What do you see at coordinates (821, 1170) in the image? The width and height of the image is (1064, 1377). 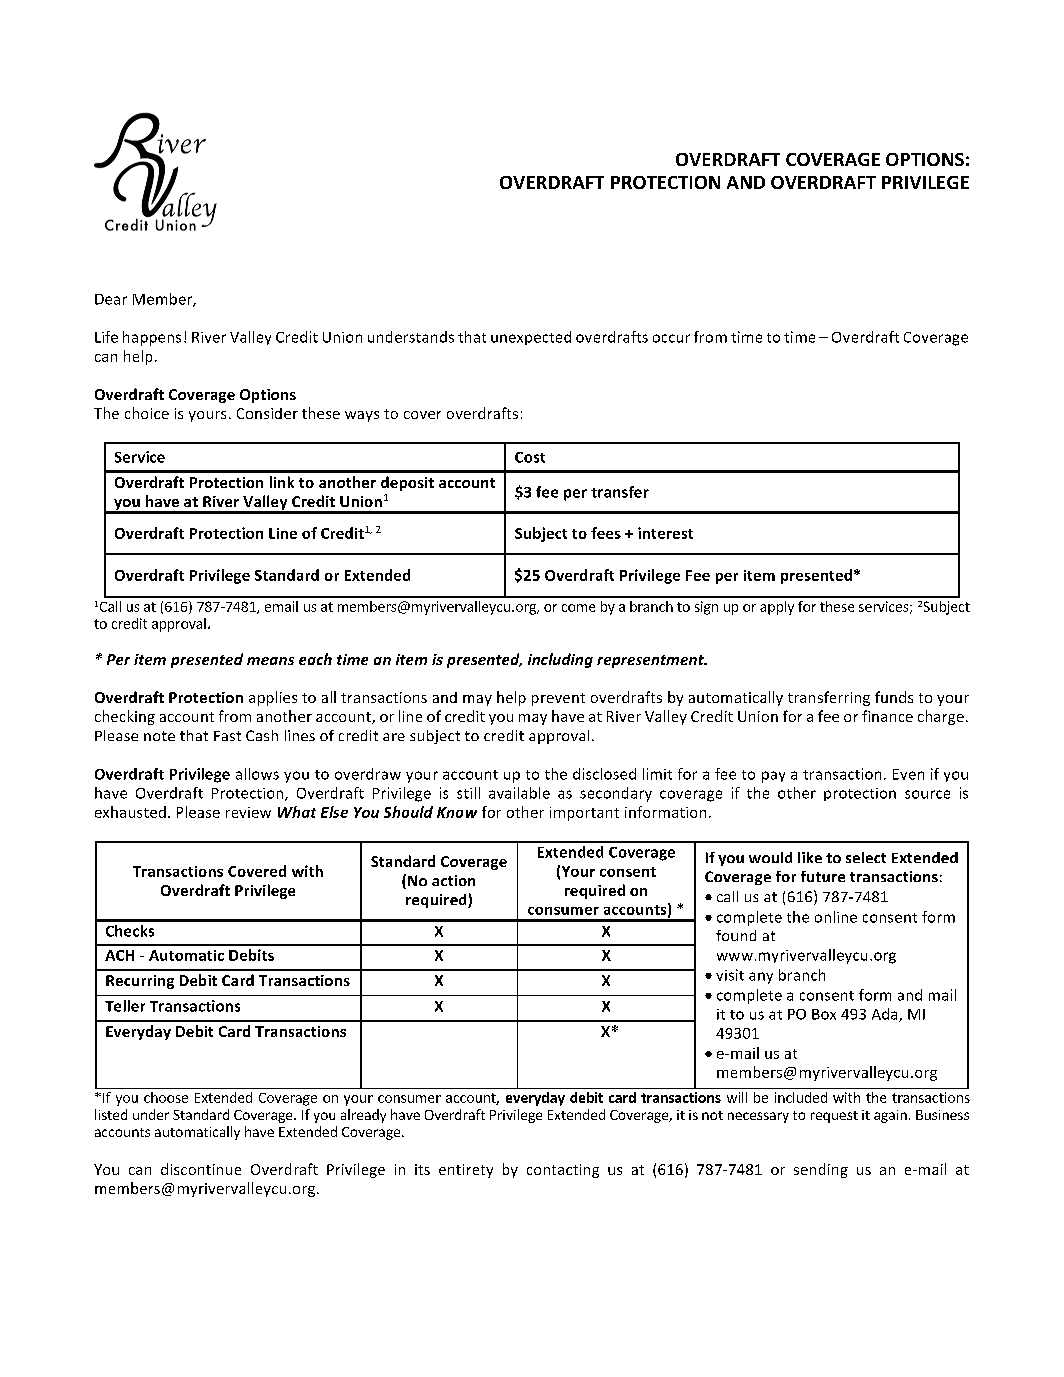 I see `sending` at bounding box center [821, 1170].
